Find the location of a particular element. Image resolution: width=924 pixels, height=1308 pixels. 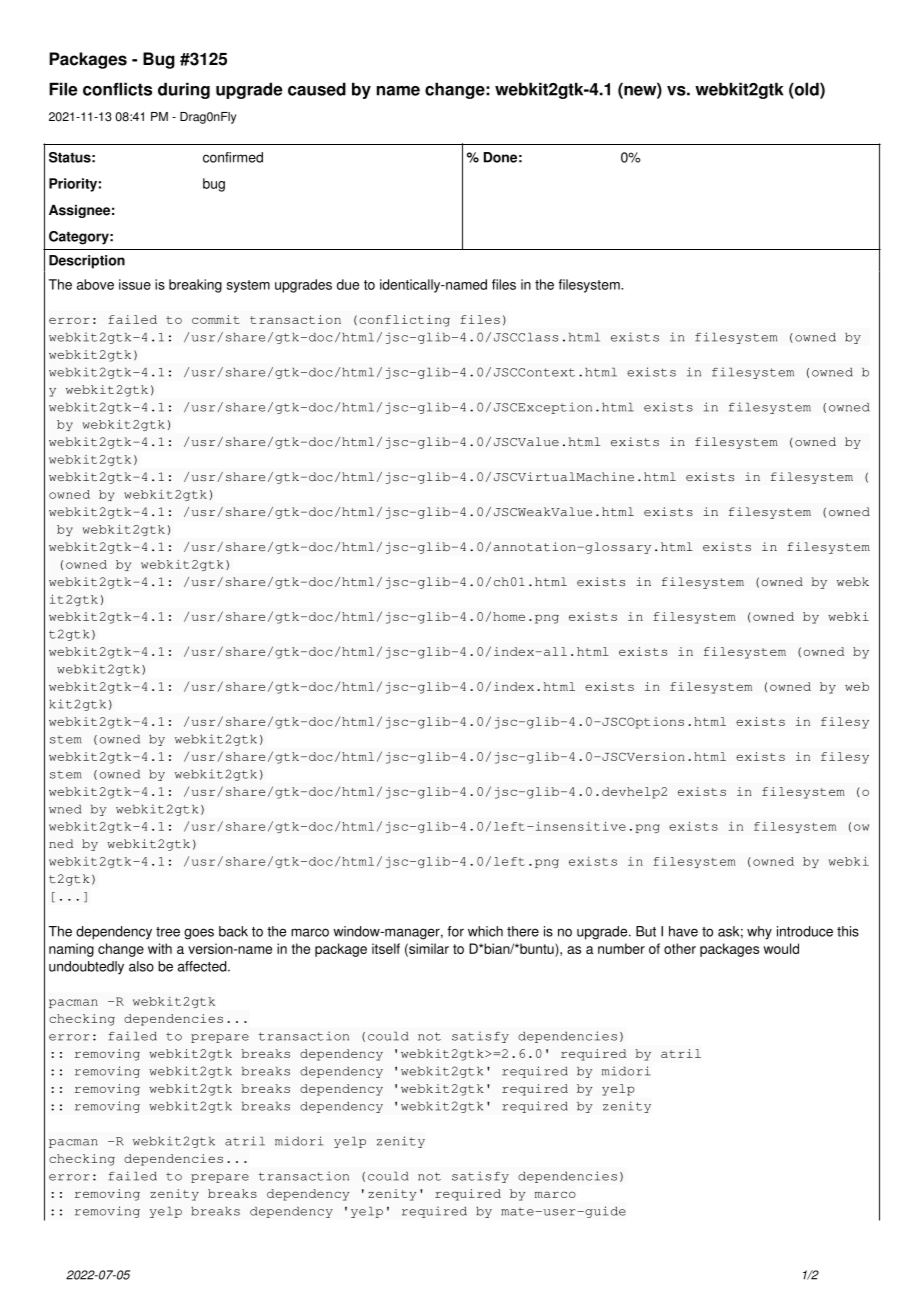

commit is located at coordinates (216, 319).
